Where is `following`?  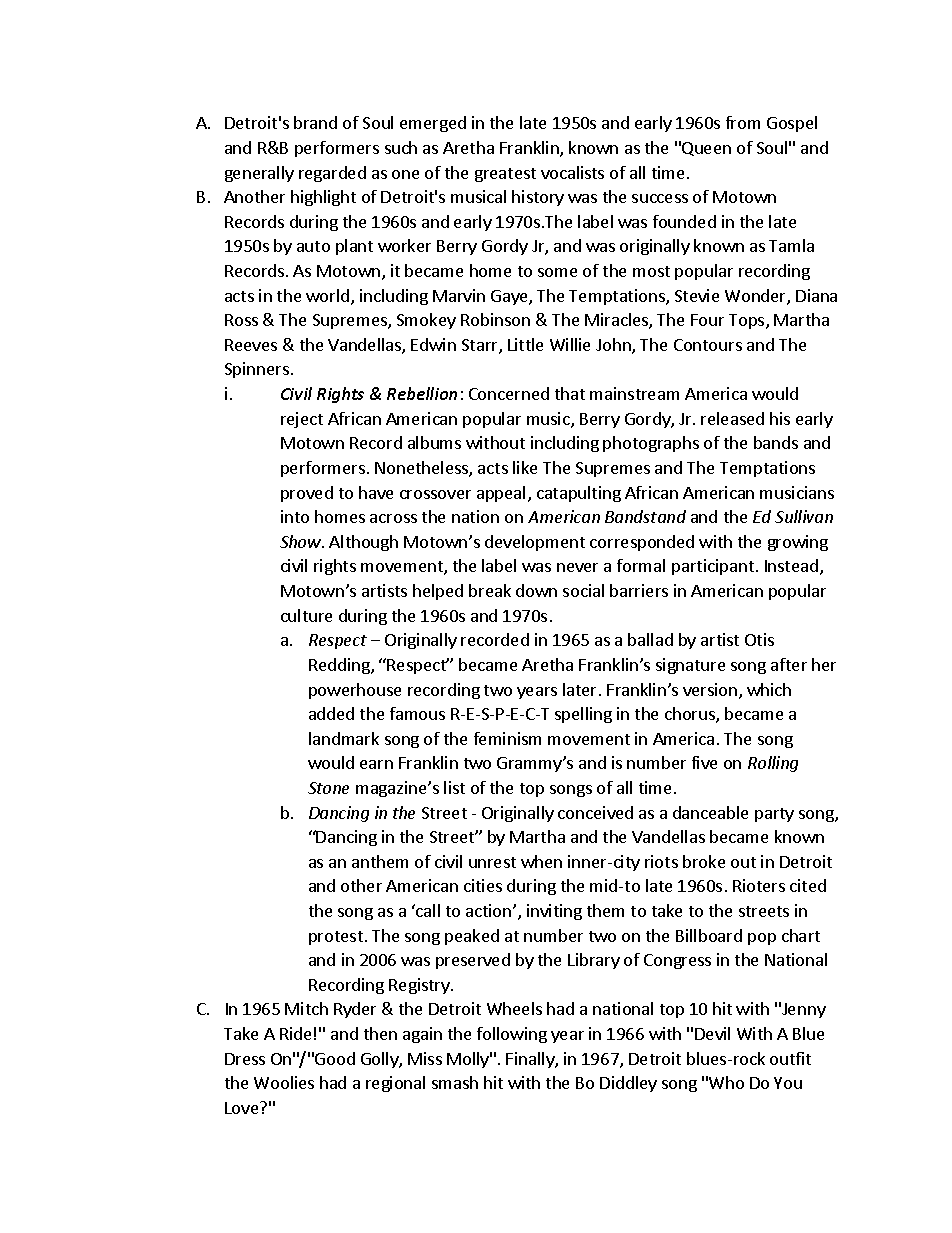 following is located at coordinates (512, 1035).
